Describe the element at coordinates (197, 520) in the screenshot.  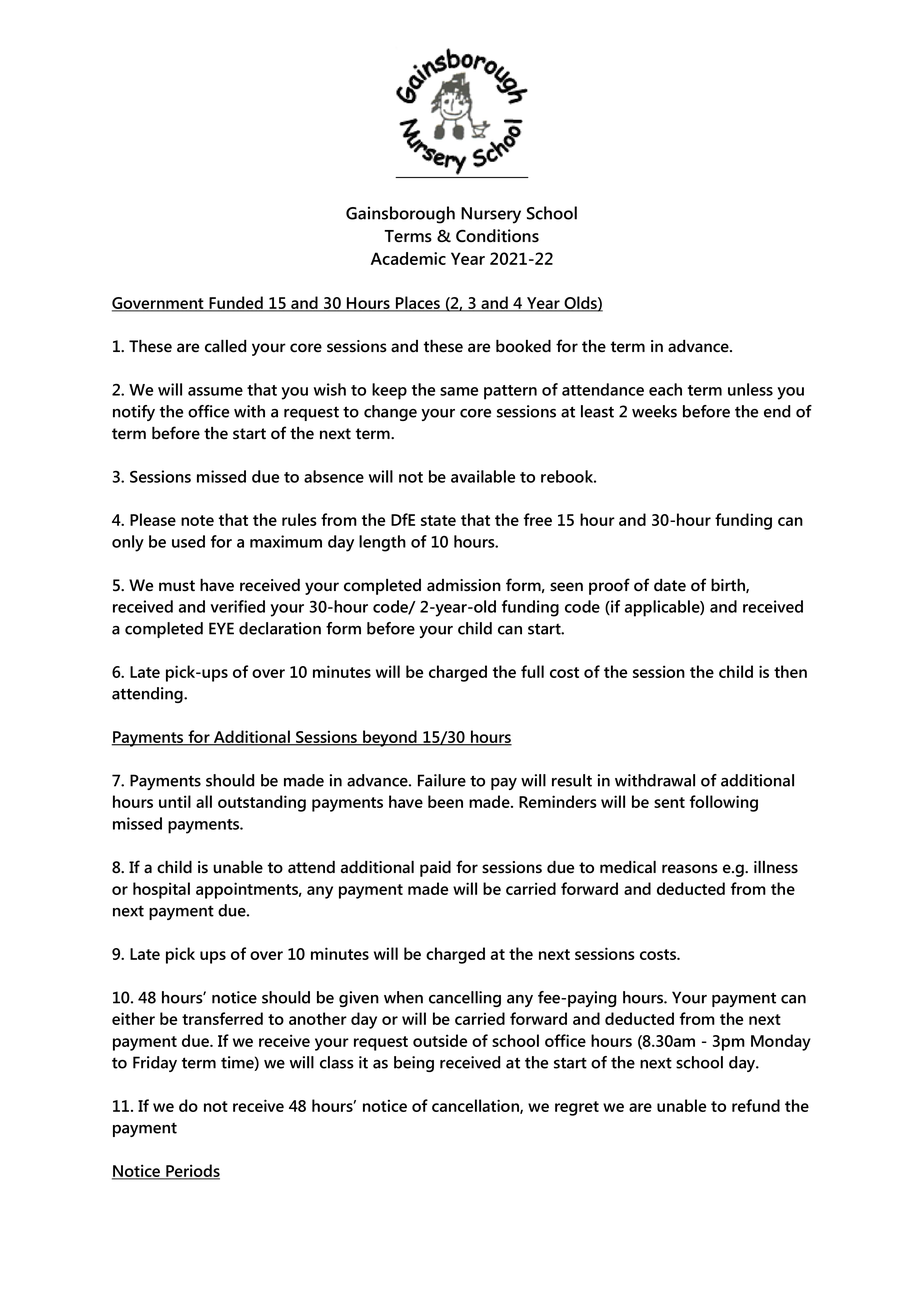
I see `note` at that location.
